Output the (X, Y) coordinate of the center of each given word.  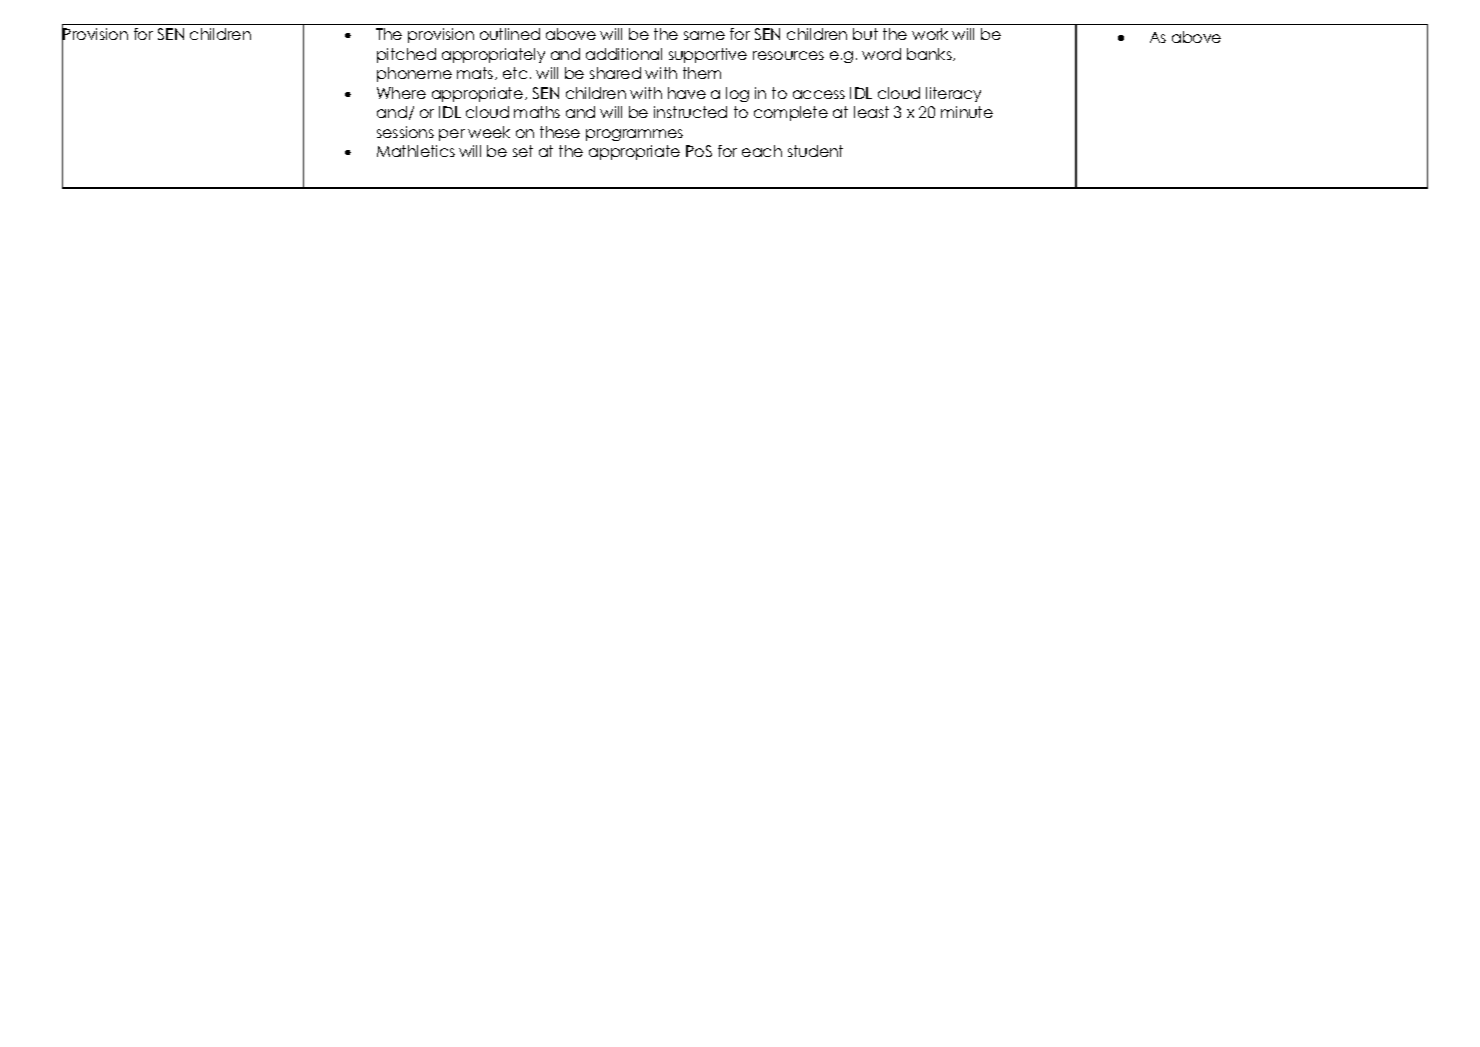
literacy (953, 94)
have (687, 93)
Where (401, 93)
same (704, 35)
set (523, 151)
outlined (510, 34)
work (930, 34)
